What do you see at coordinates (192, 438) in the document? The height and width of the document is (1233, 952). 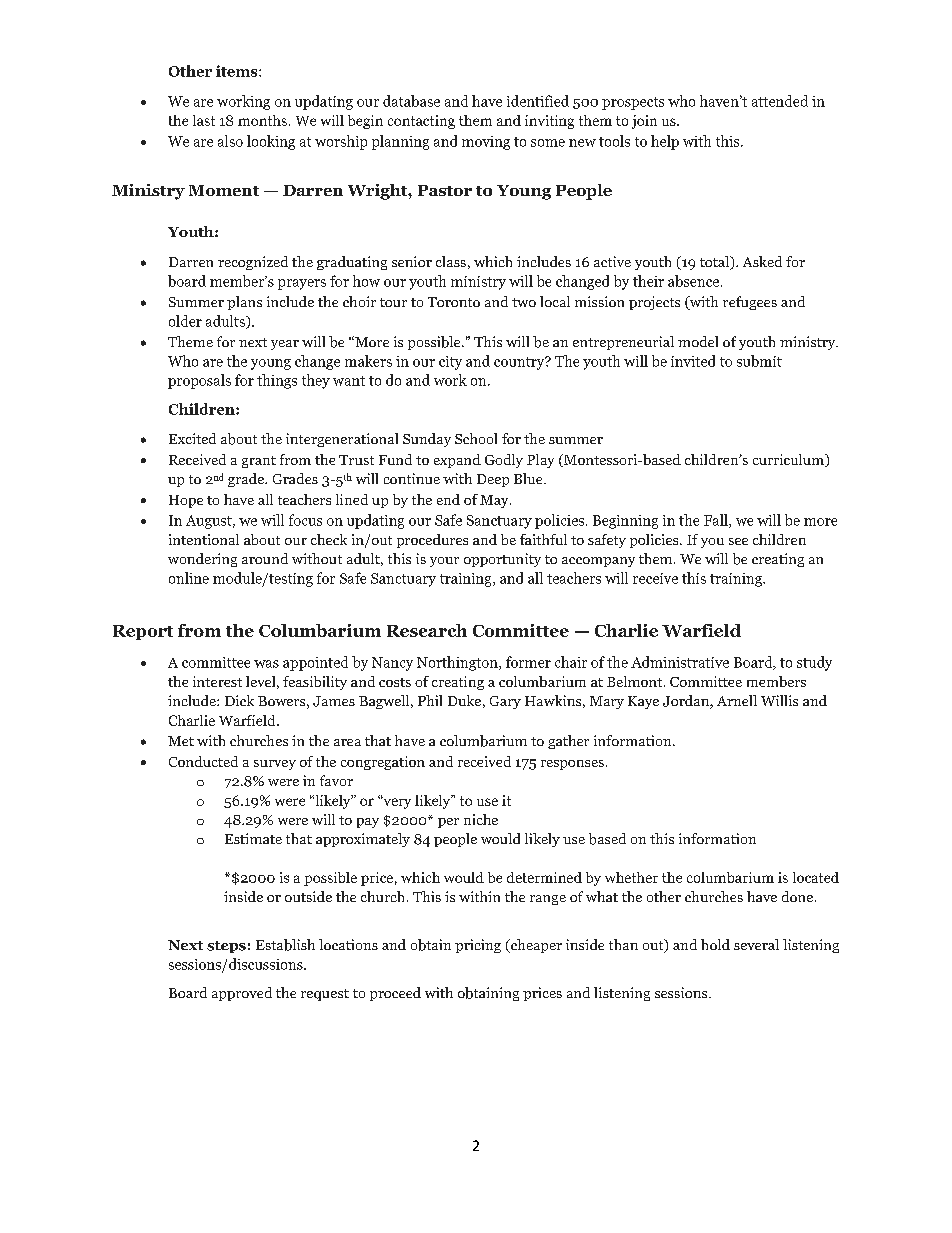 I see `Excited` at bounding box center [192, 438].
